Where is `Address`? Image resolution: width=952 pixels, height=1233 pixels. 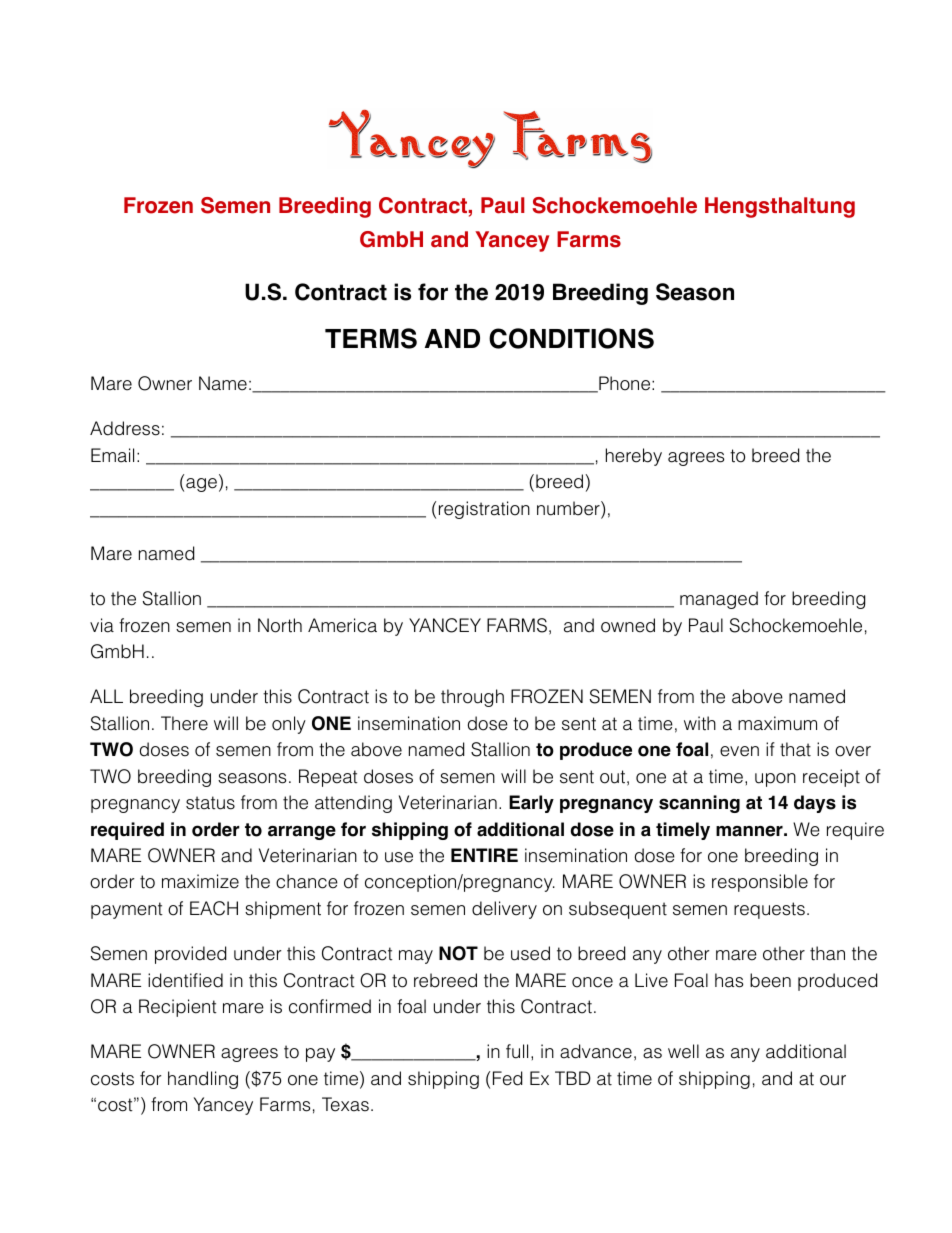
Address is located at coordinates (125, 428).
